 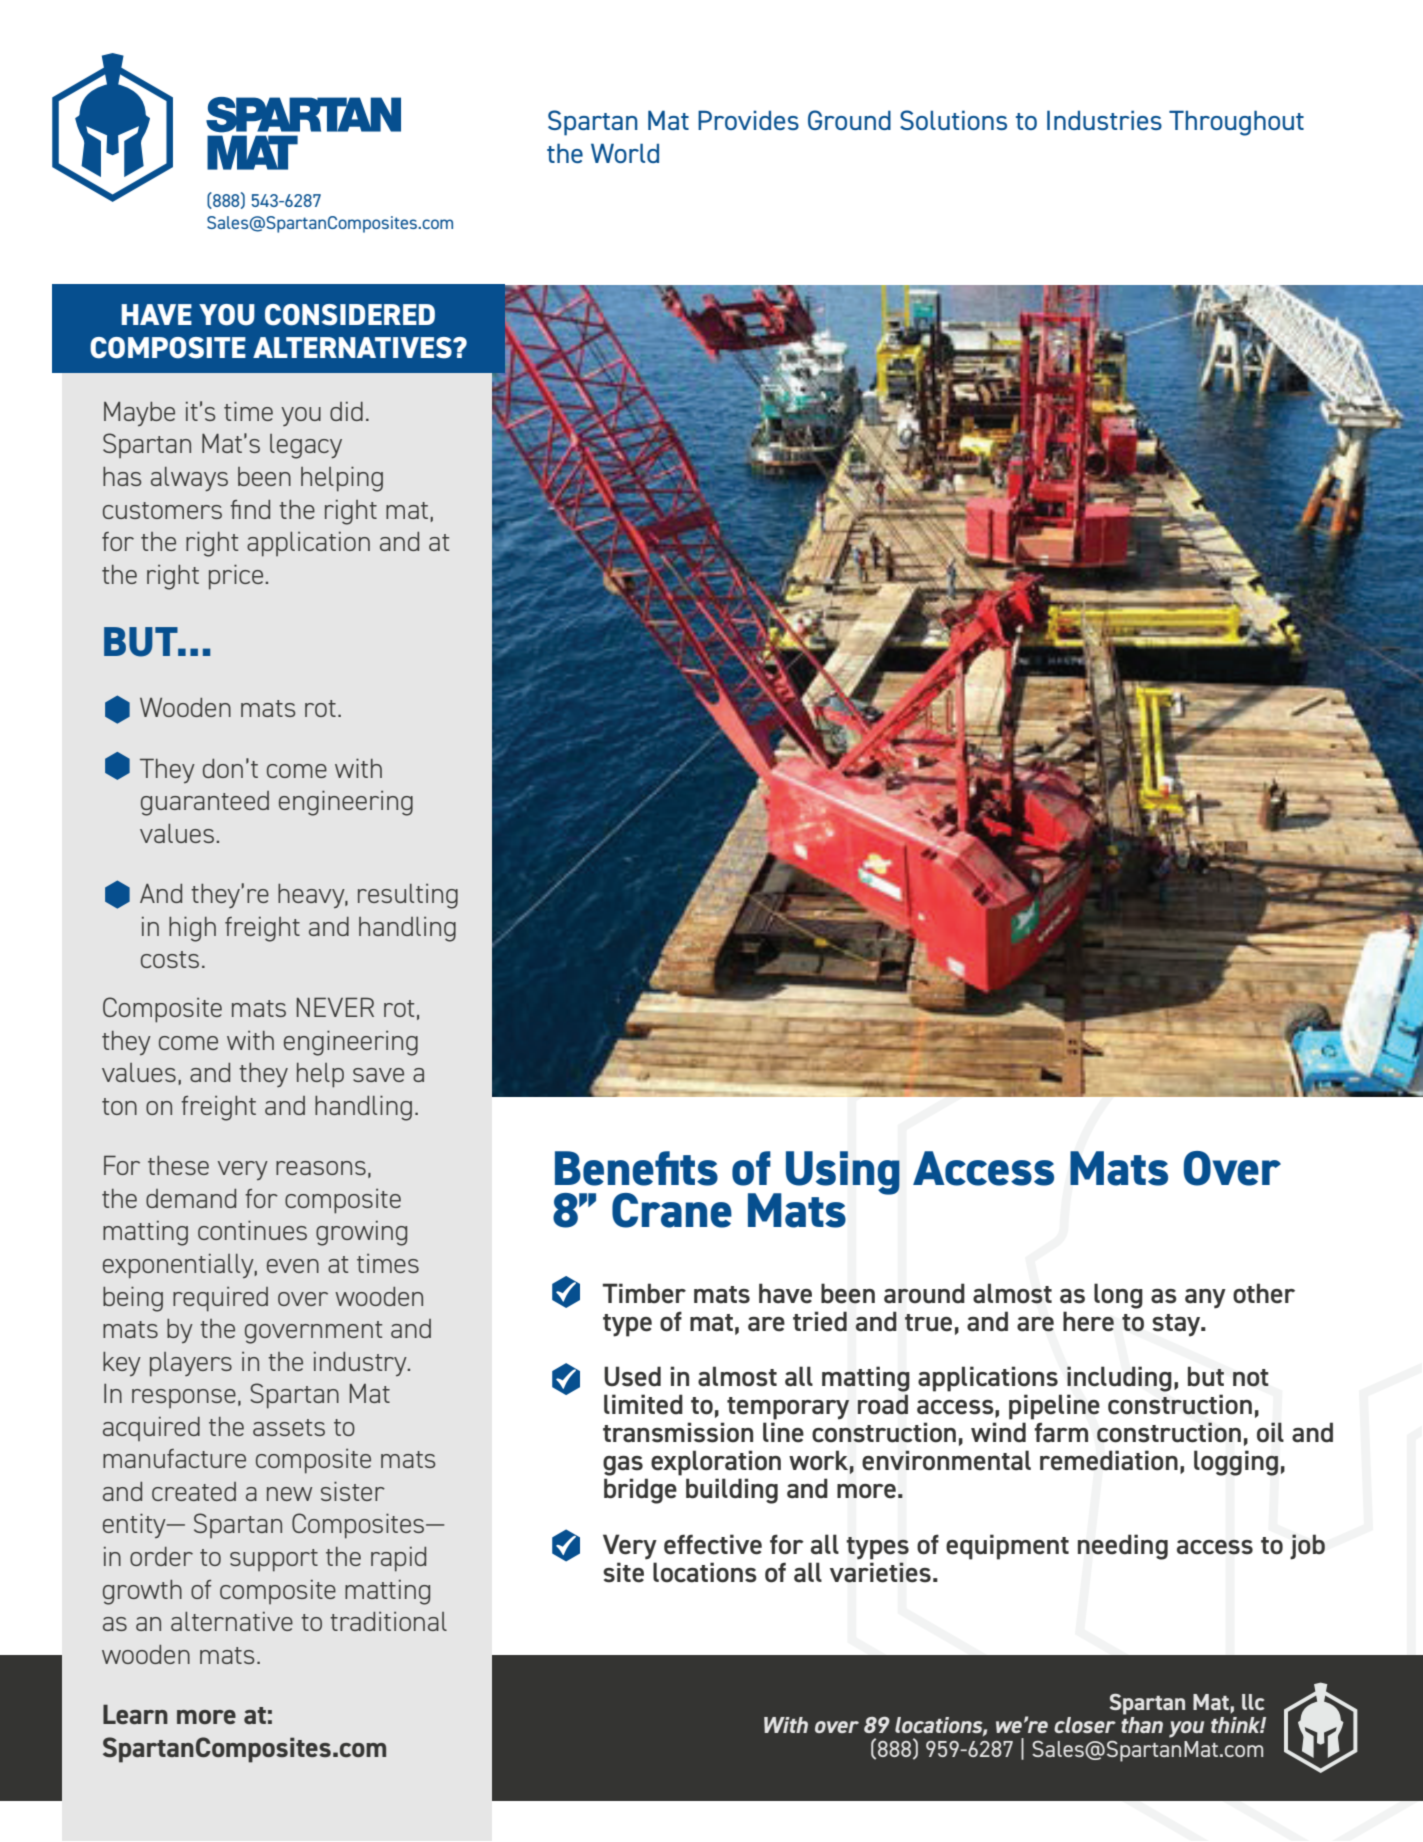 What do you see at coordinates (843, 1173) in the image?
I see `Using` at bounding box center [843, 1173].
